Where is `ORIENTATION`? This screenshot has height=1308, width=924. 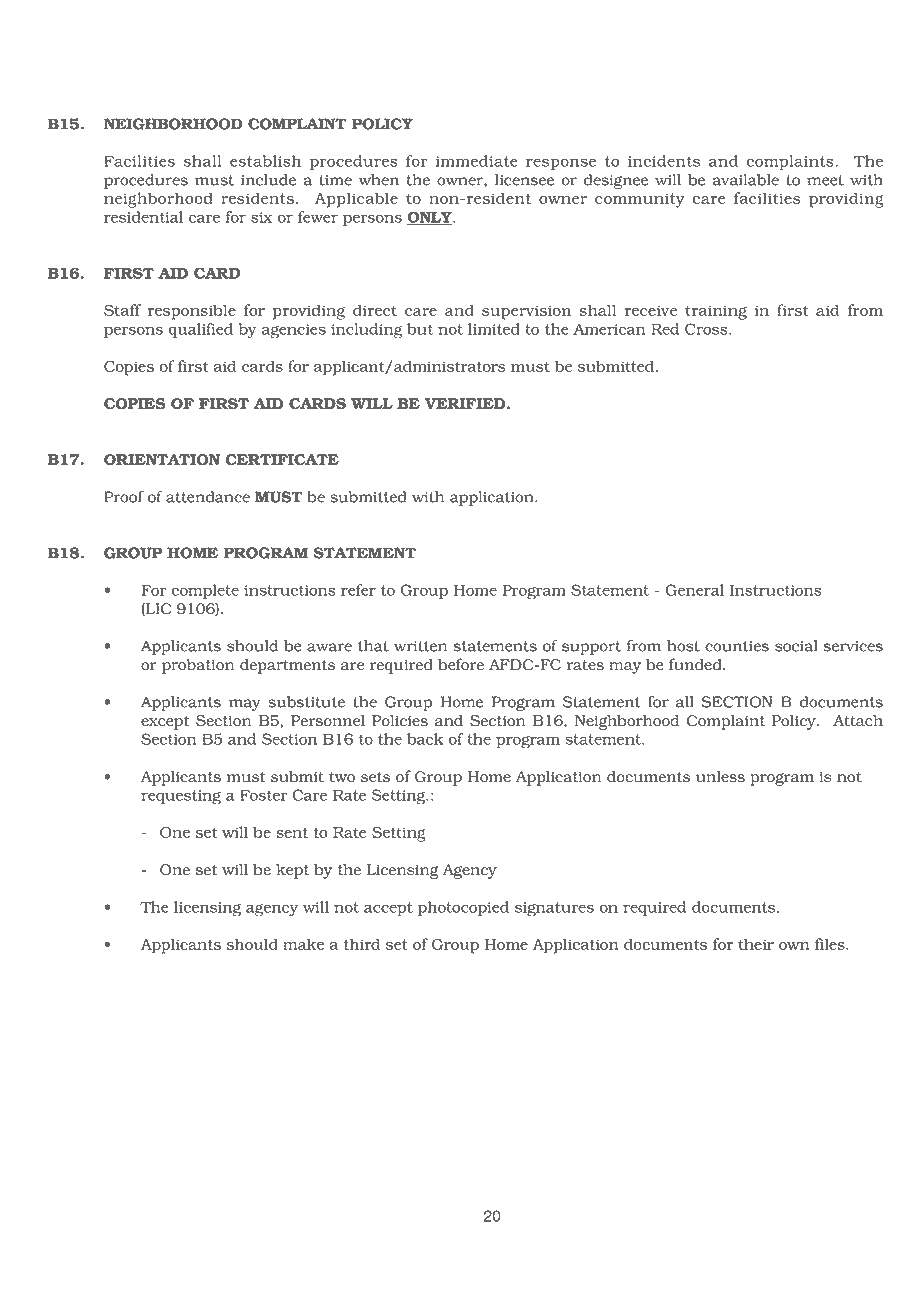 ORIENTATION is located at coordinates (162, 460).
